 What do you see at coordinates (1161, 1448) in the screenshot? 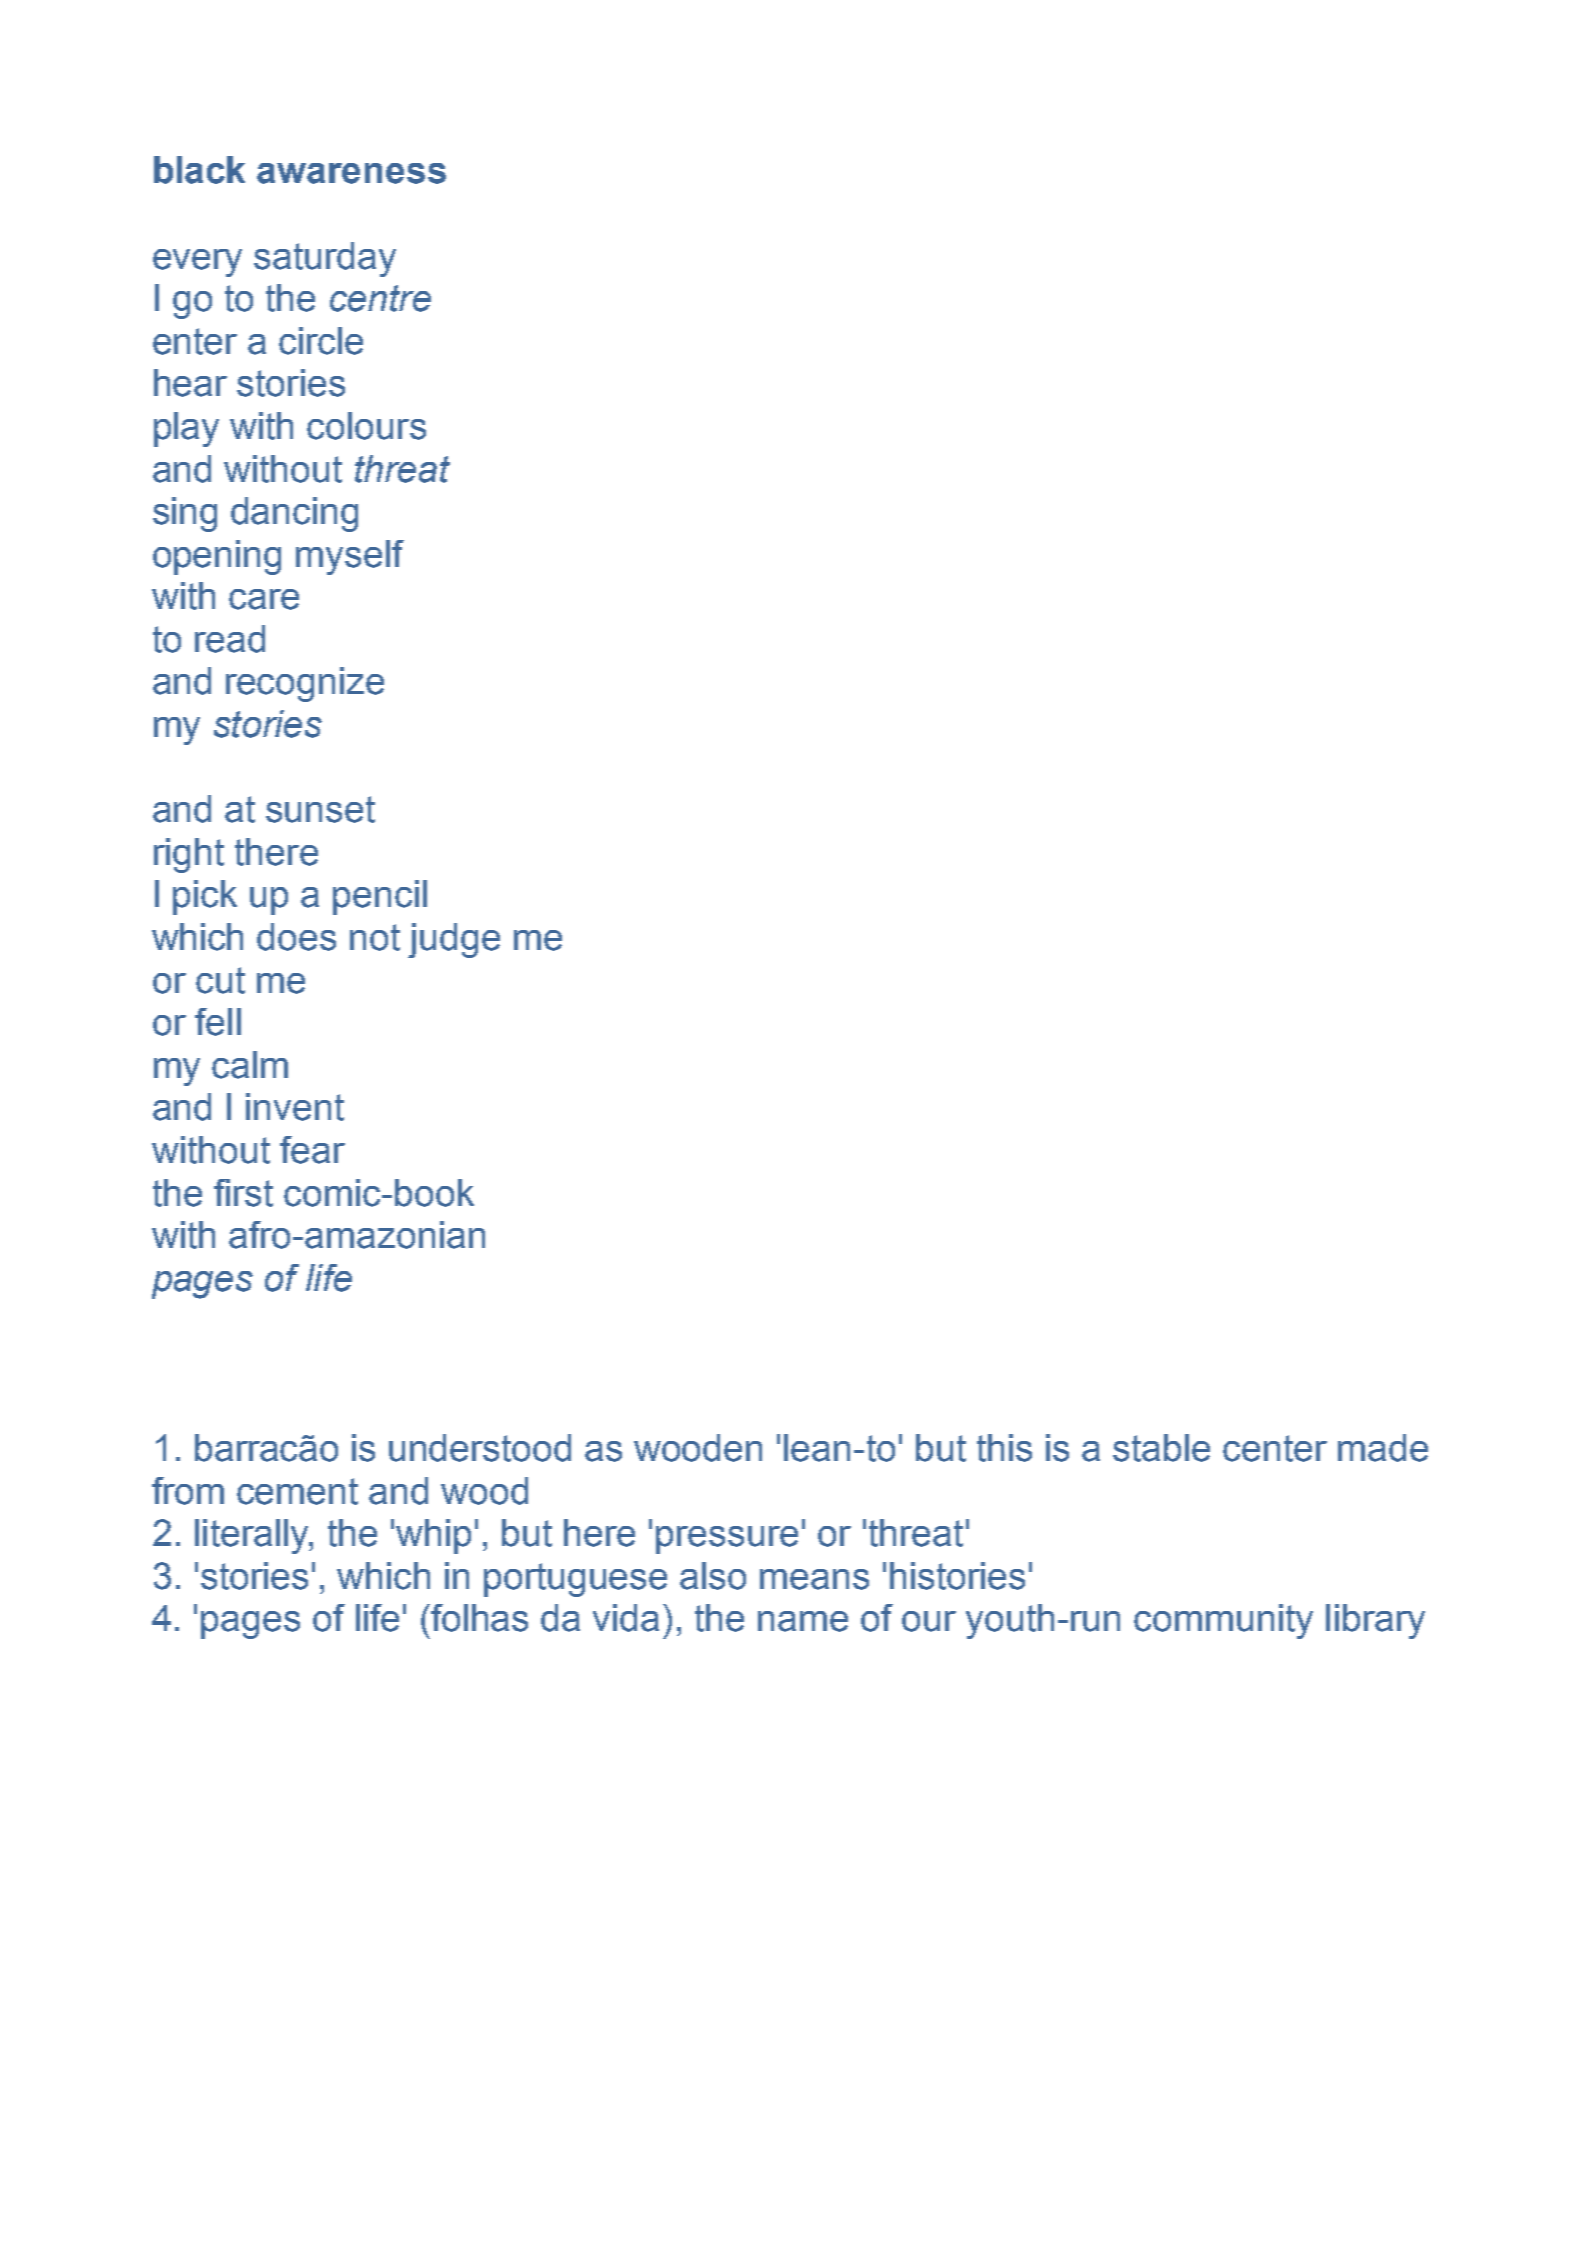
I see `stable` at bounding box center [1161, 1448].
